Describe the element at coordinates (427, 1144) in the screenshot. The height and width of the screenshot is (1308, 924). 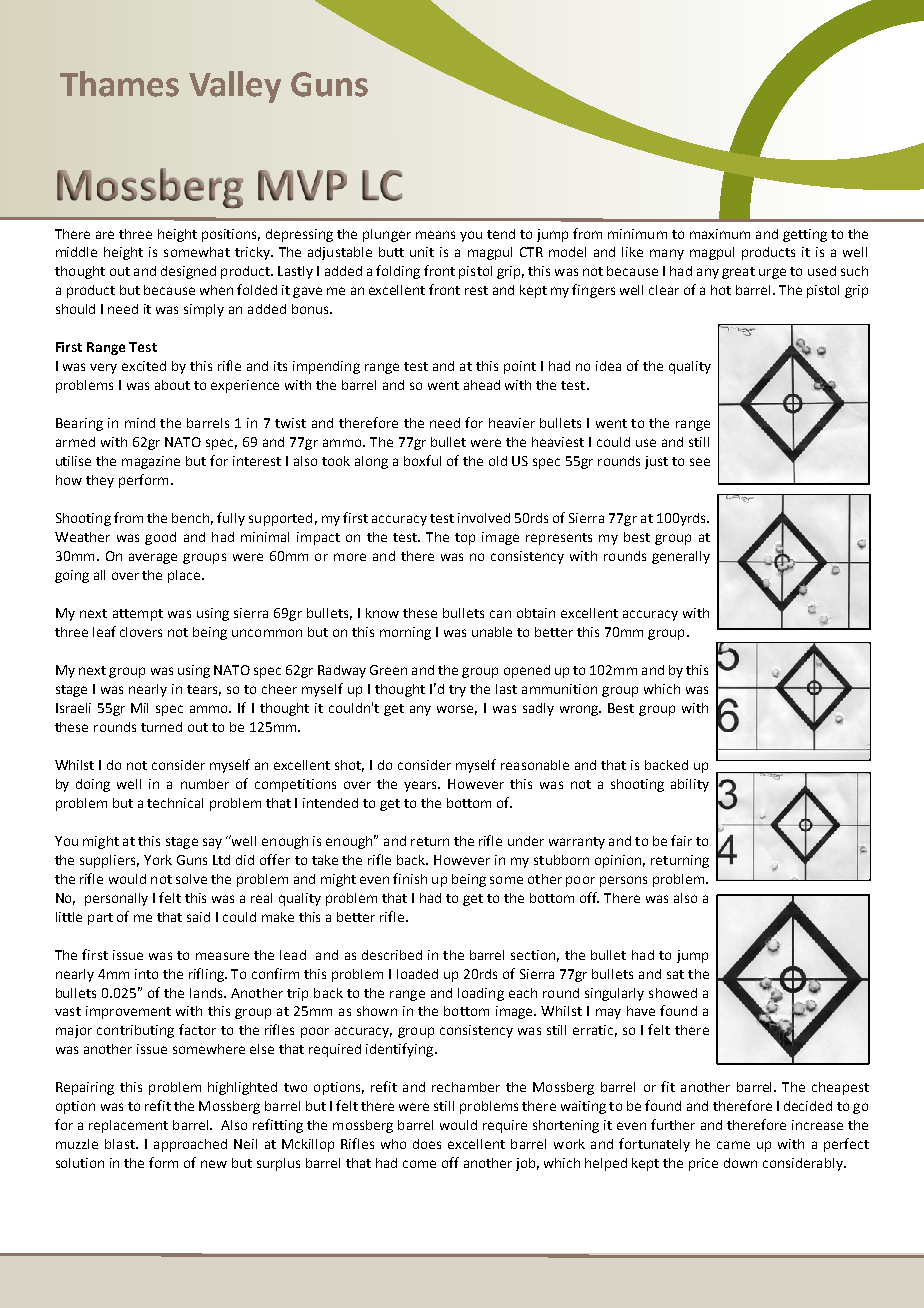
I see `does` at that location.
